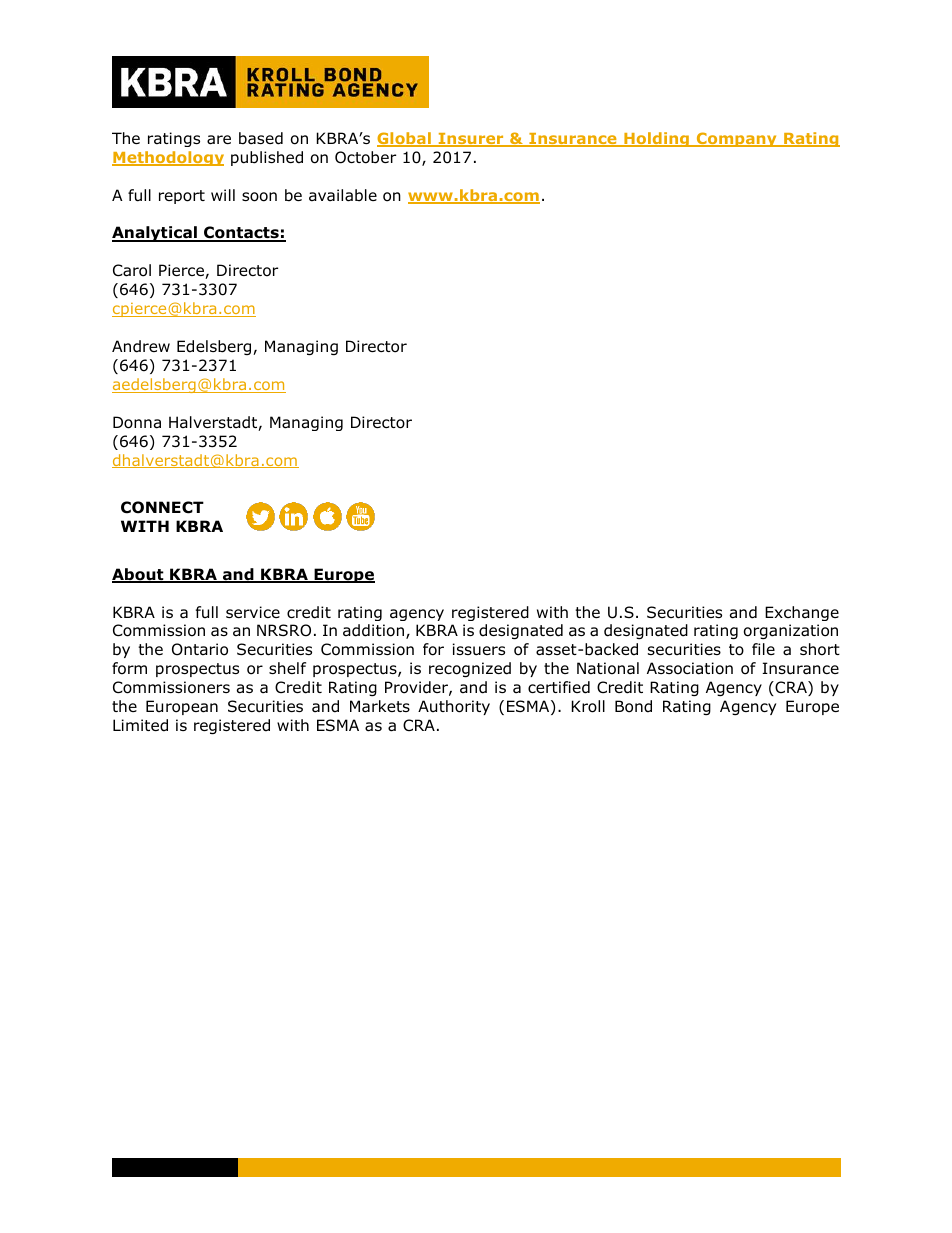  I want to click on CONNECT, so click(162, 507).
